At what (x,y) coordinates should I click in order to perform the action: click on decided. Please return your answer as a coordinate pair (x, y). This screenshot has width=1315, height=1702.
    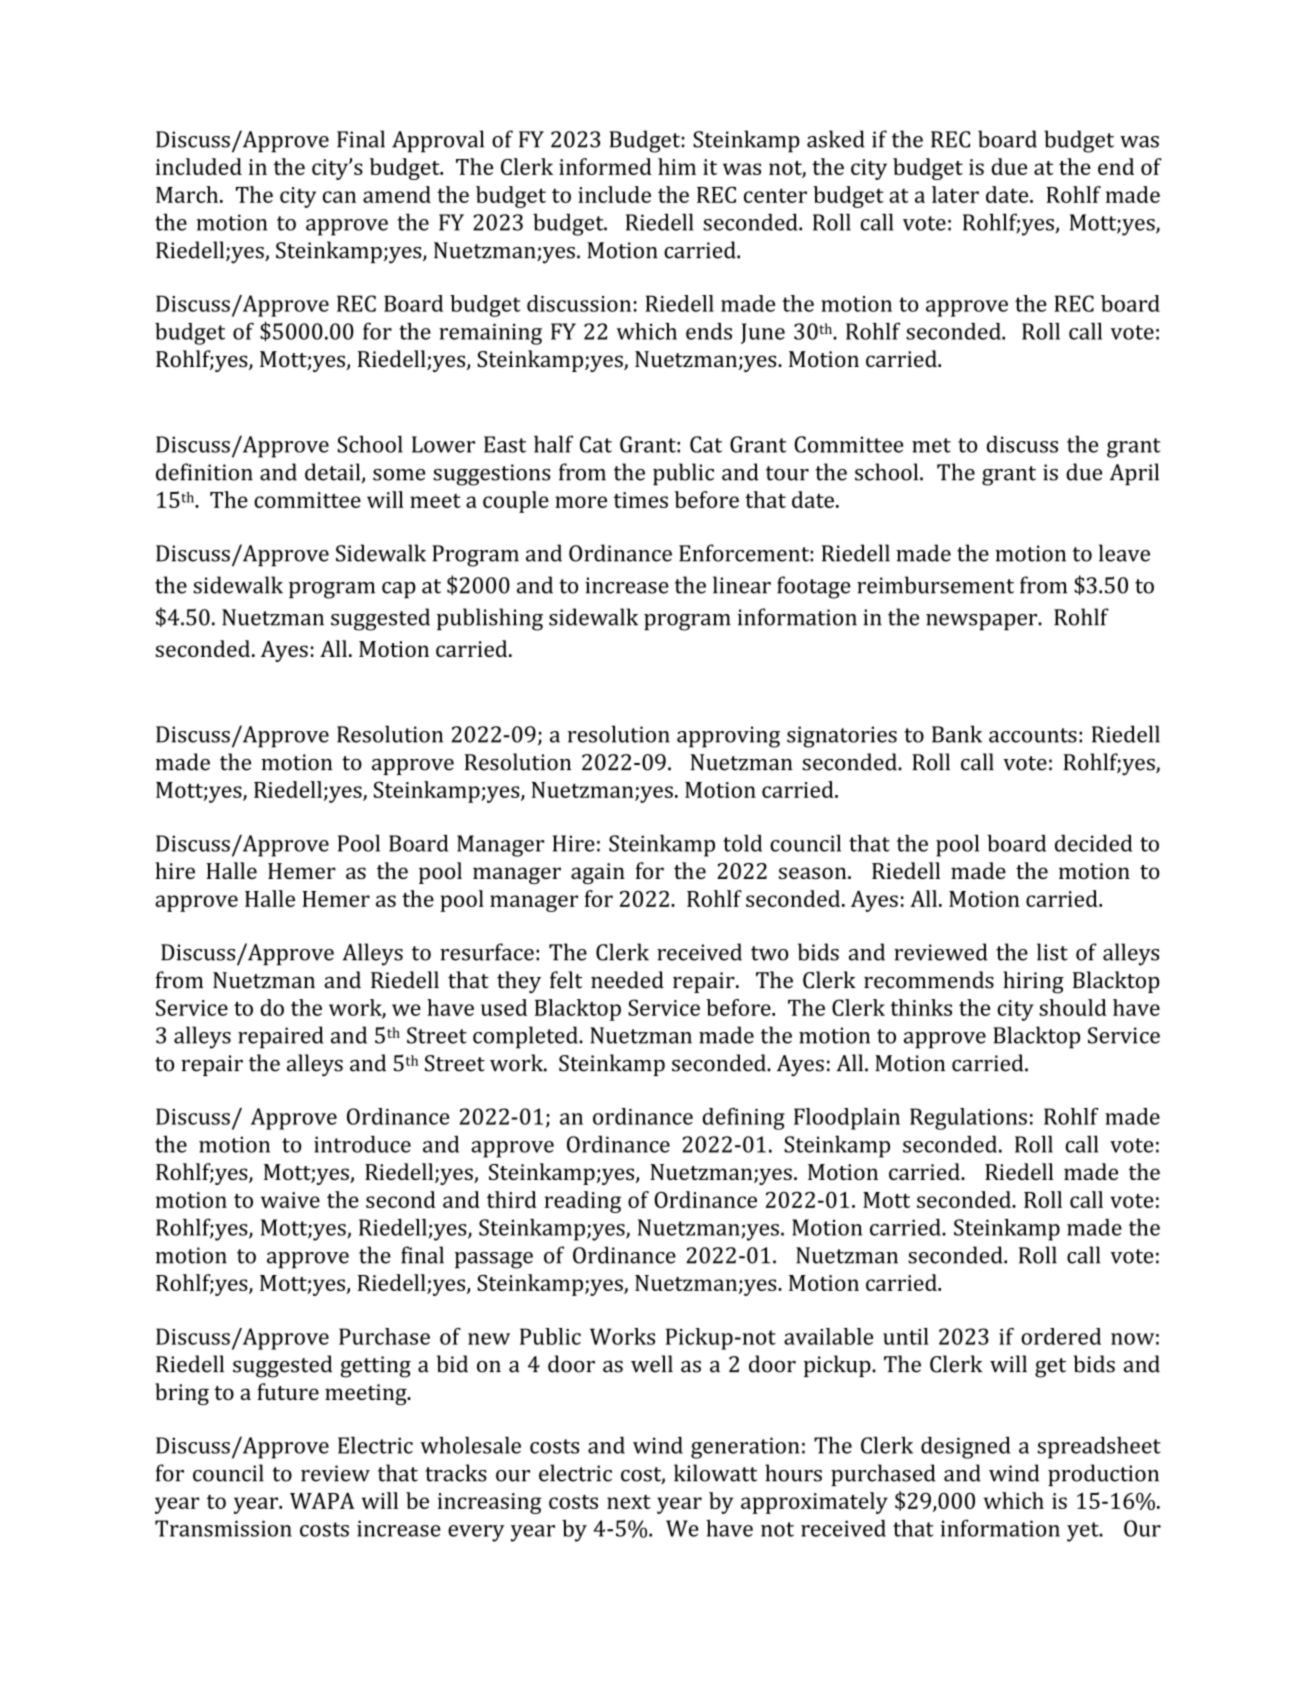
    Looking at the image, I should click on (1093, 843).
